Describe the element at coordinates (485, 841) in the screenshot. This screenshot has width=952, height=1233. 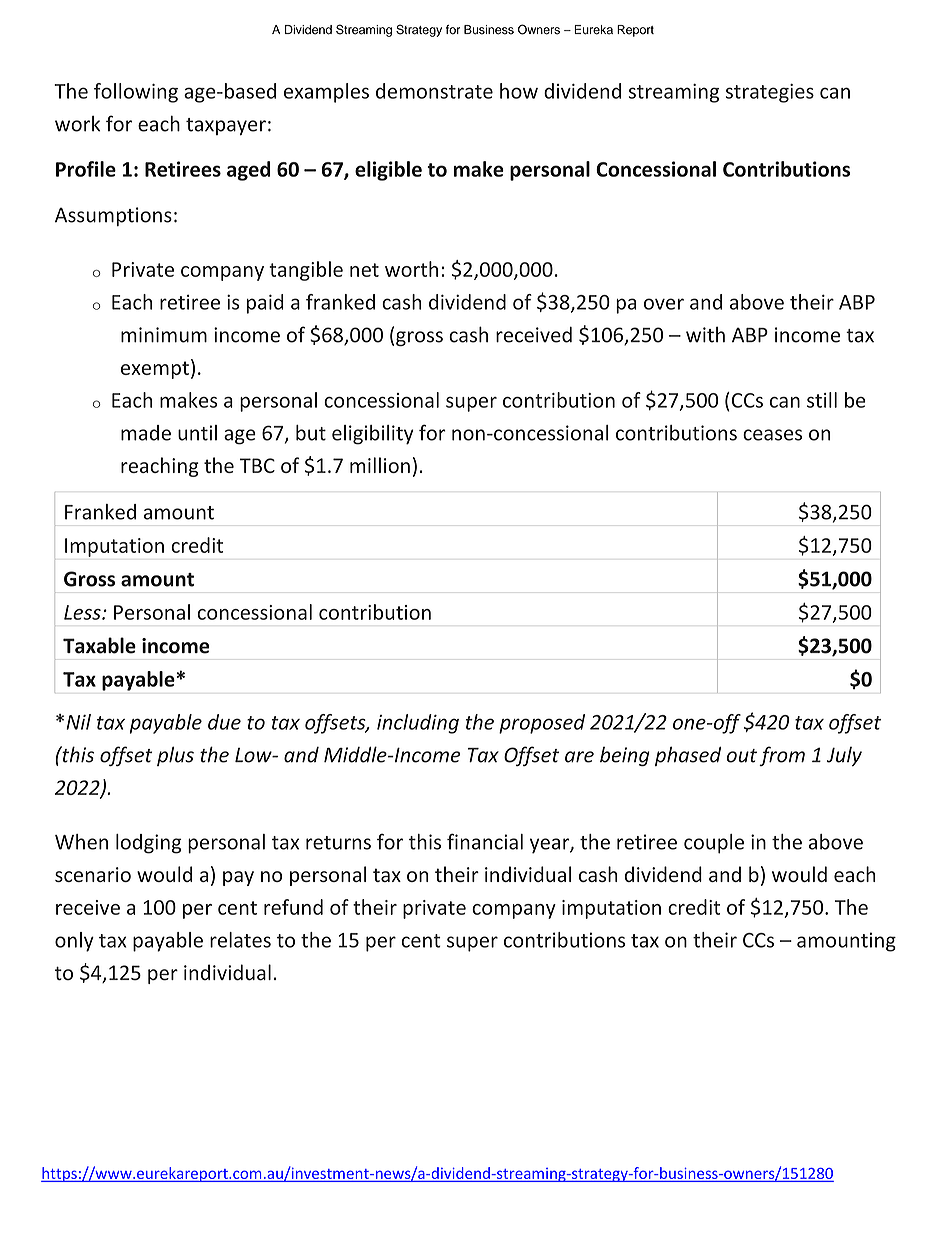
I see `financial` at that location.
